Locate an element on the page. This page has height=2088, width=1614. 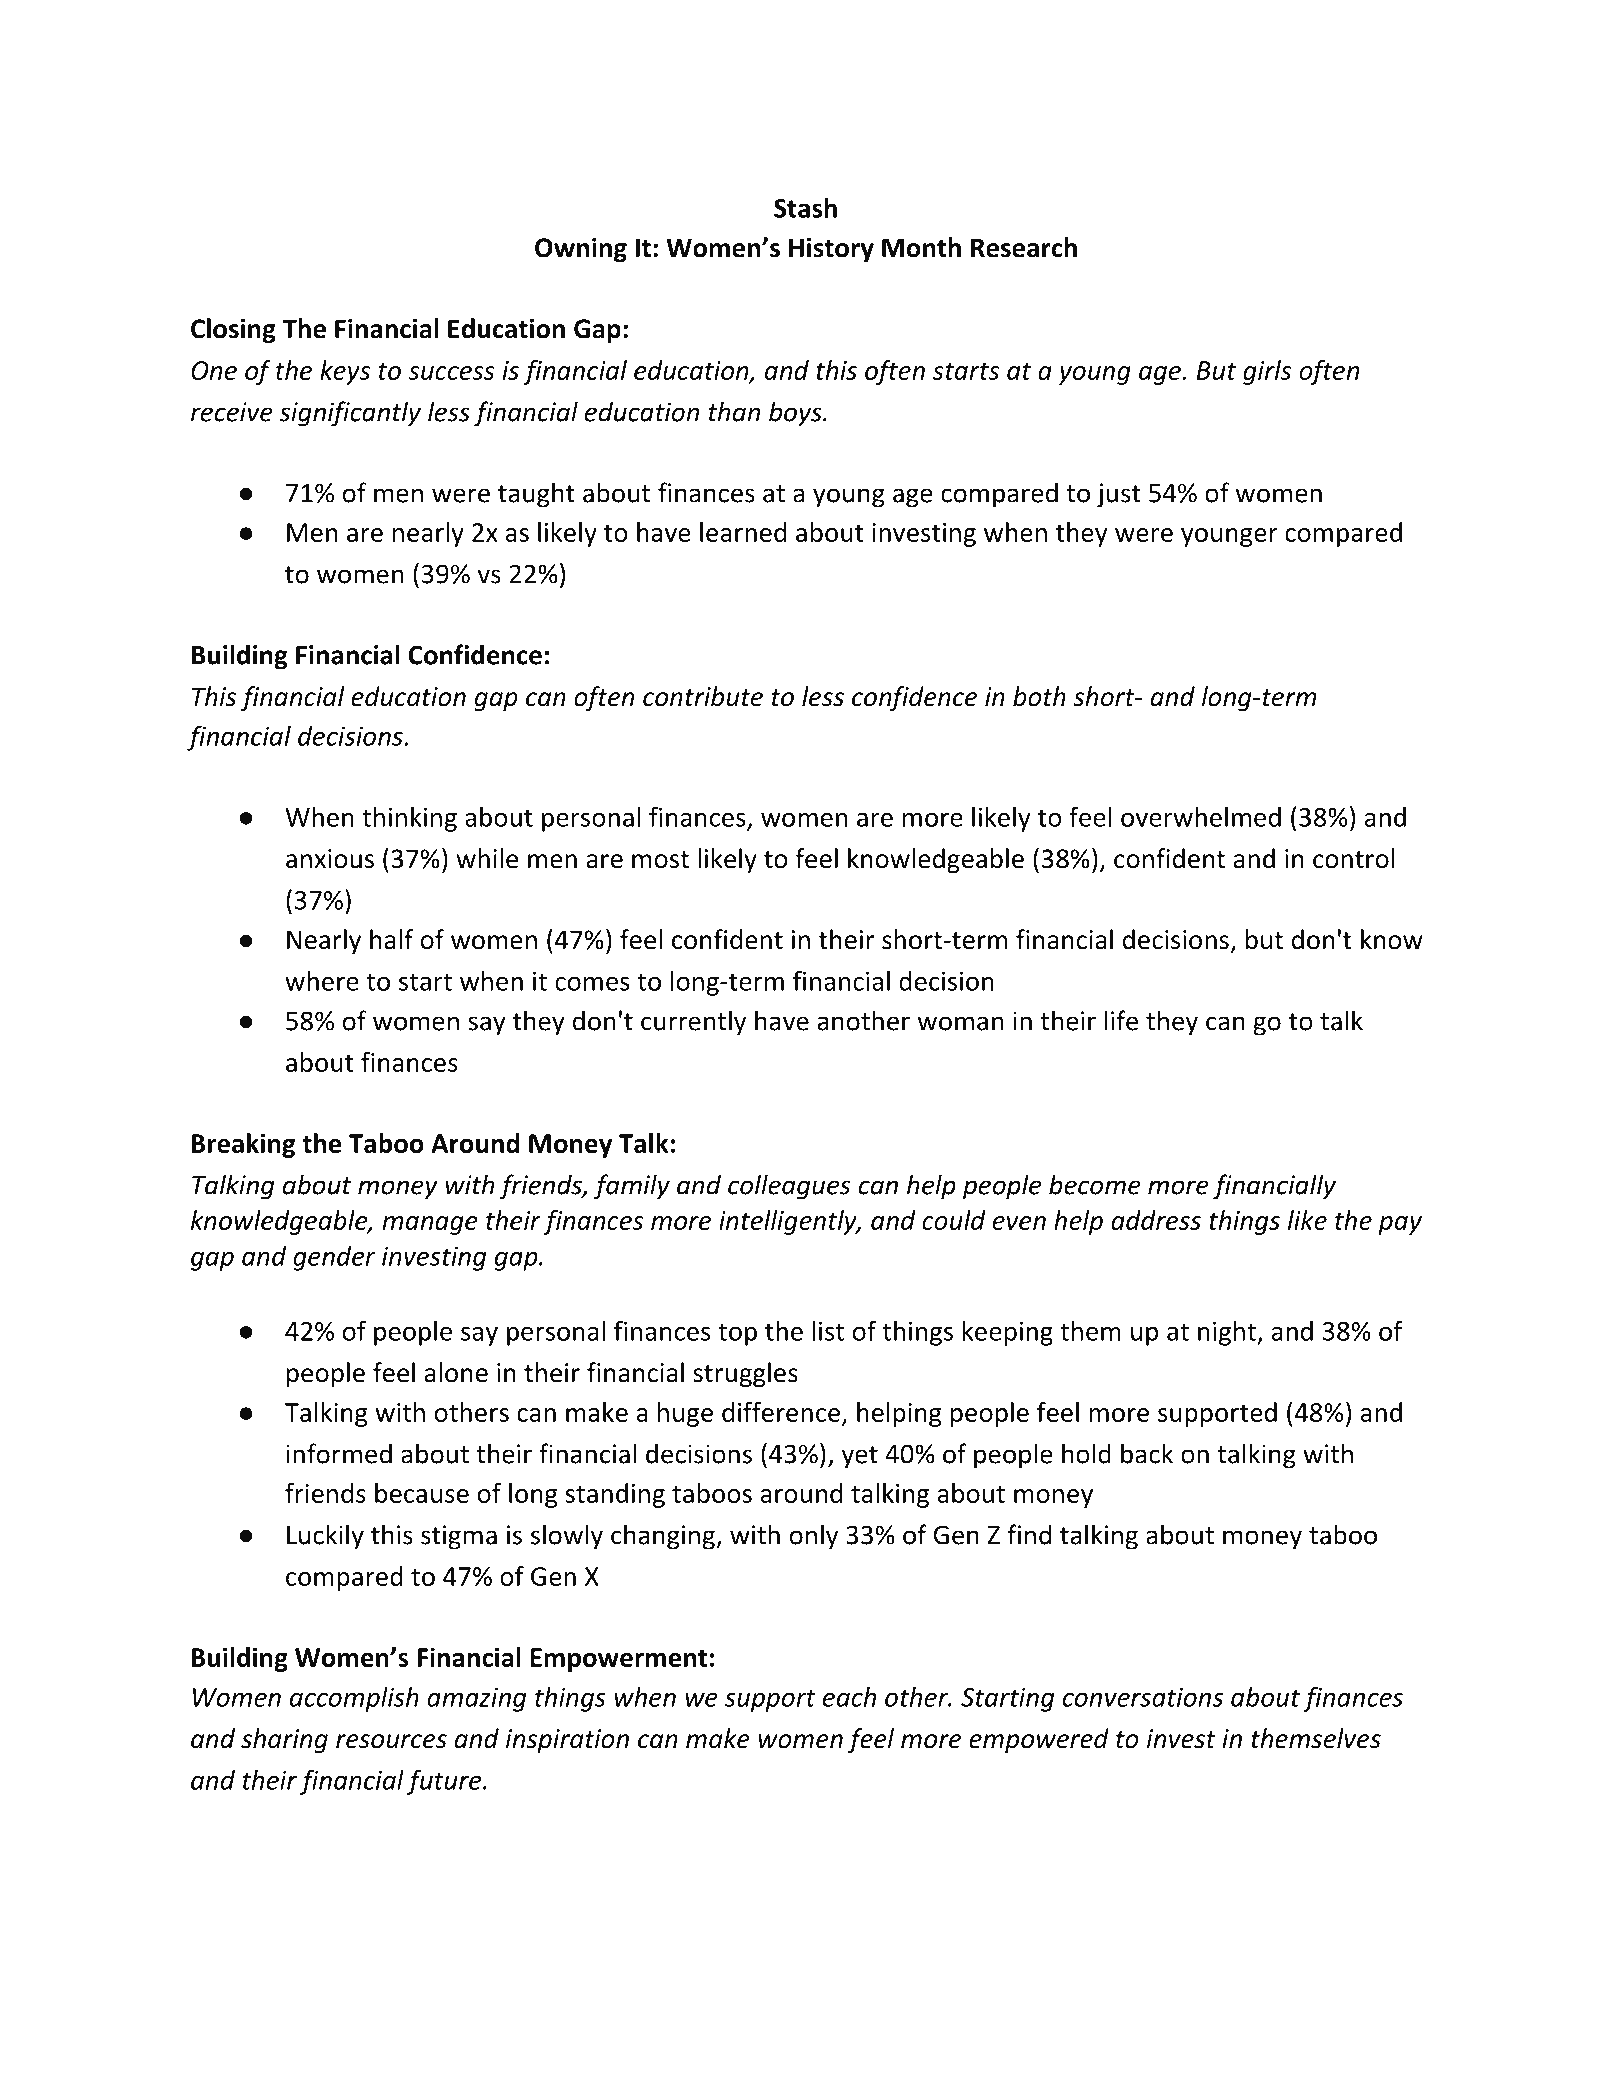
keys is located at coordinates (345, 372).
